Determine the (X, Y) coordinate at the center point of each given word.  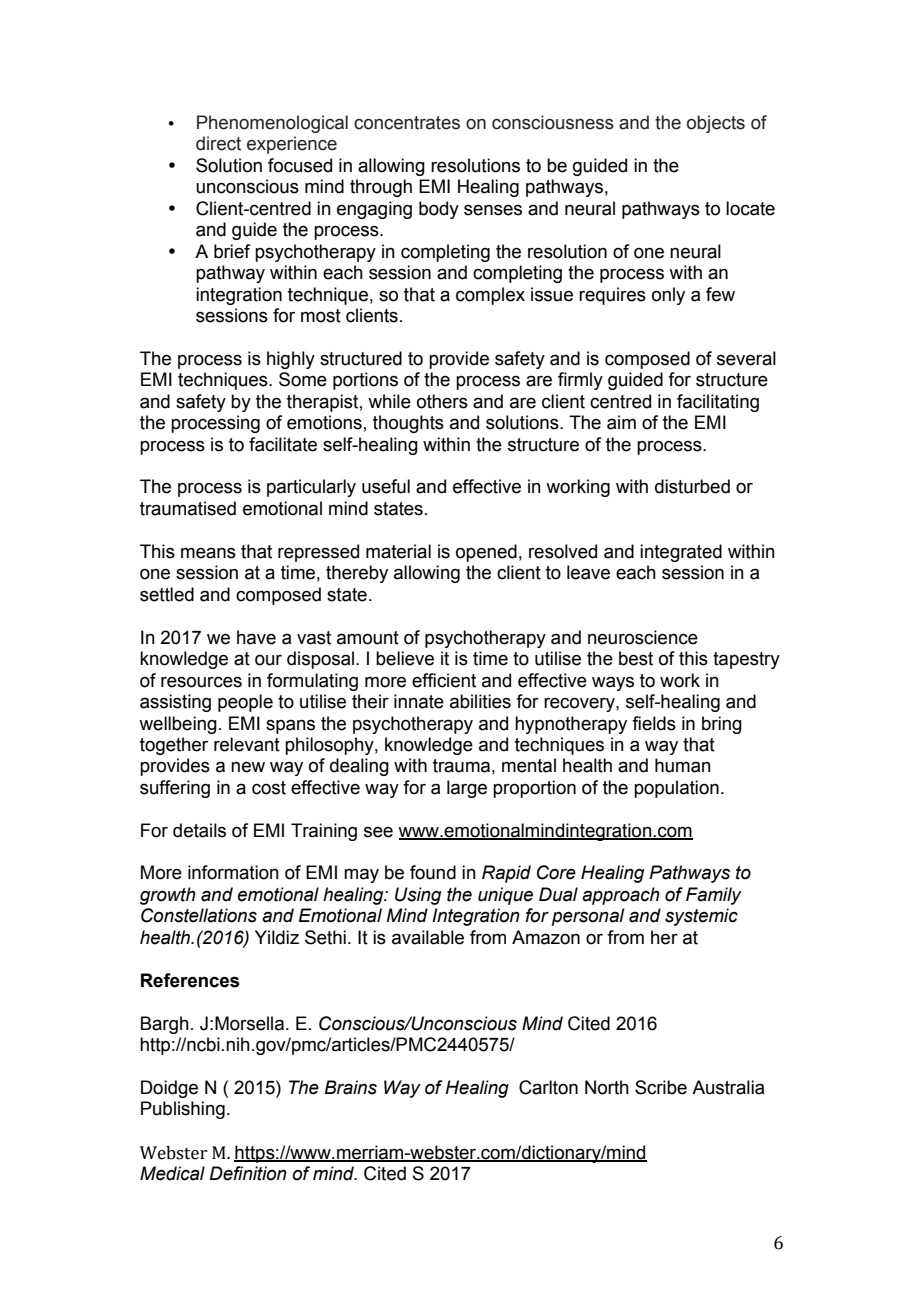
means (208, 553)
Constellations (199, 915)
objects (716, 124)
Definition (248, 1173)
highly (291, 360)
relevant (247, 744)
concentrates (407, 123)
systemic (701, 917)
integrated (681, 553)
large (467, 789)
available (428, 937)
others (442, 401)
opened (486, 553)
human (683, 765)
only (668, 296)
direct (218, 143)
